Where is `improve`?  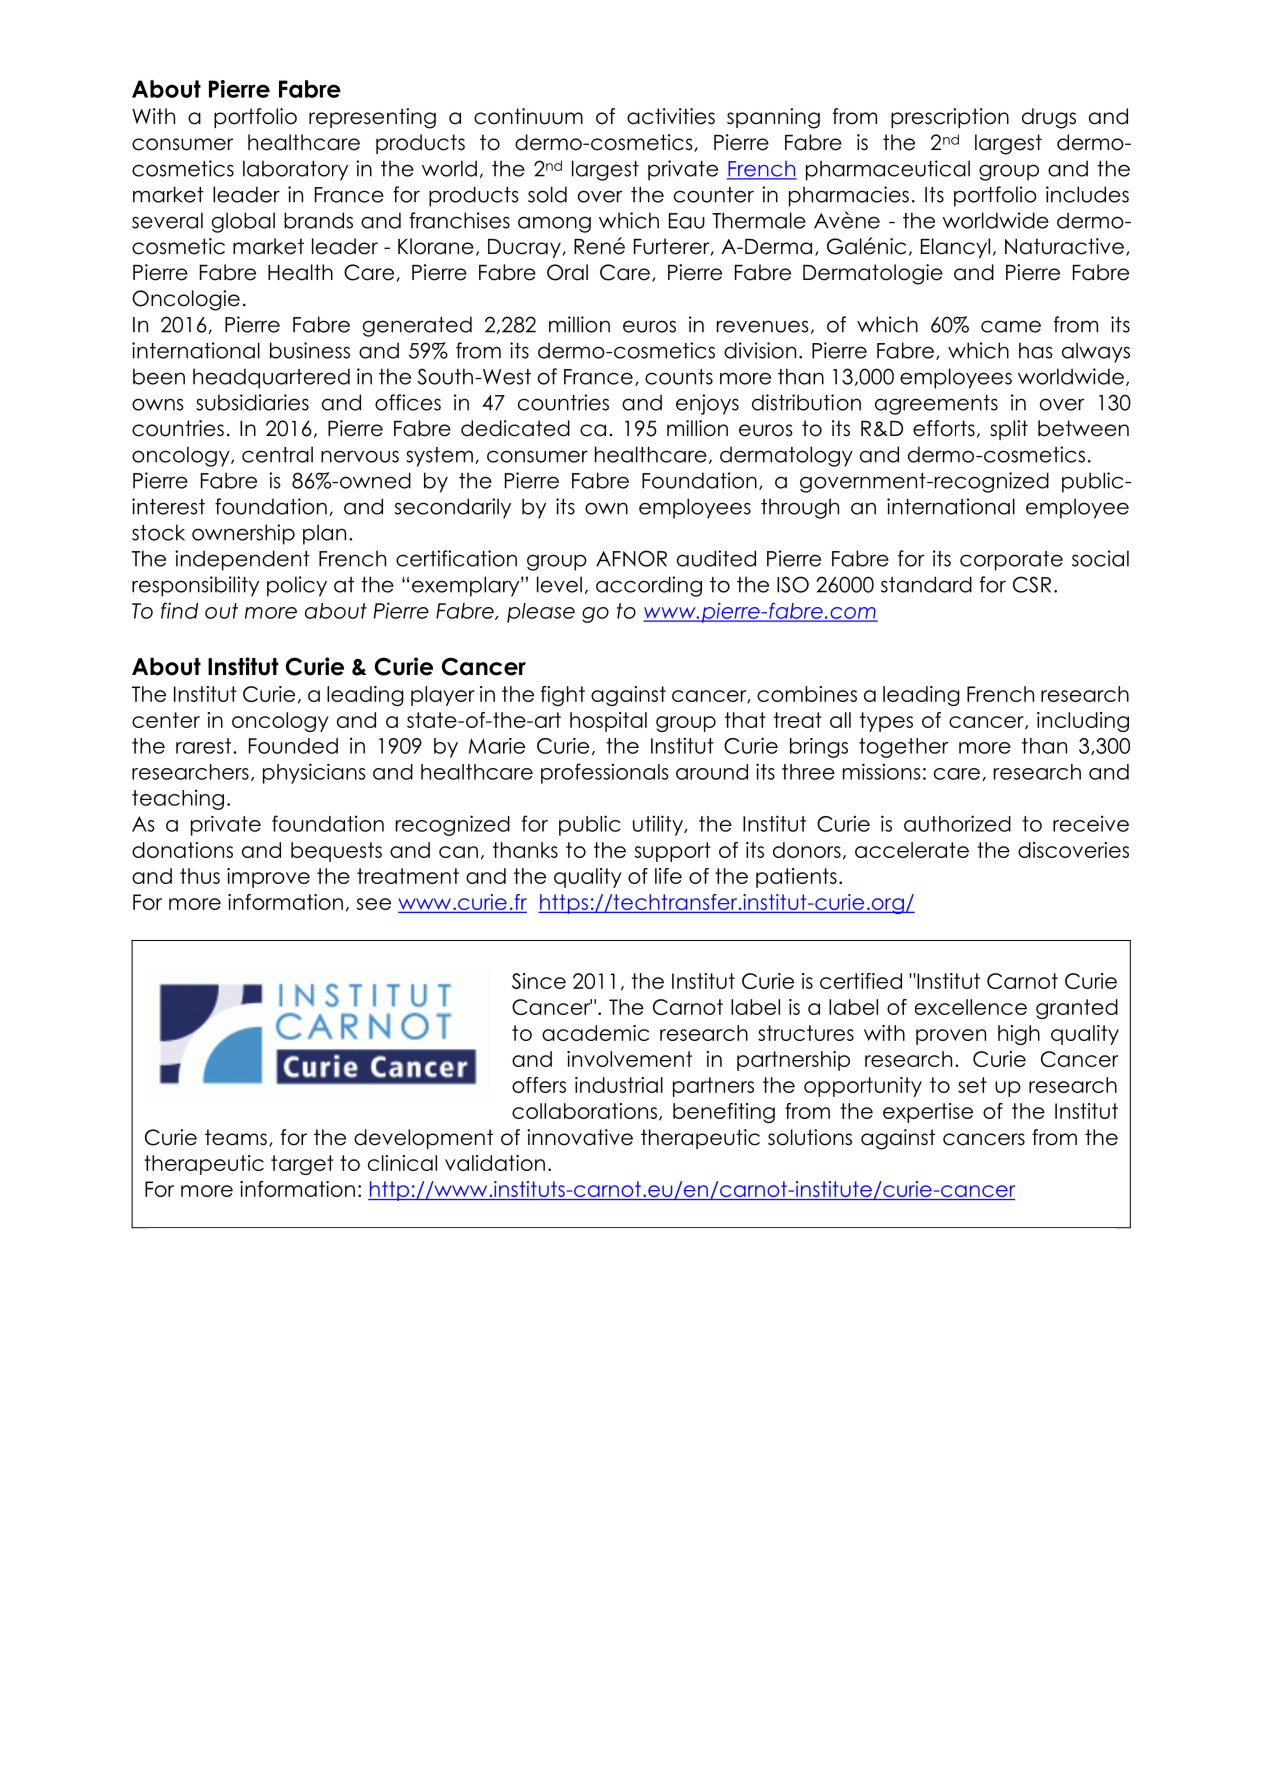
improve is located at coordinates (268, 878).
